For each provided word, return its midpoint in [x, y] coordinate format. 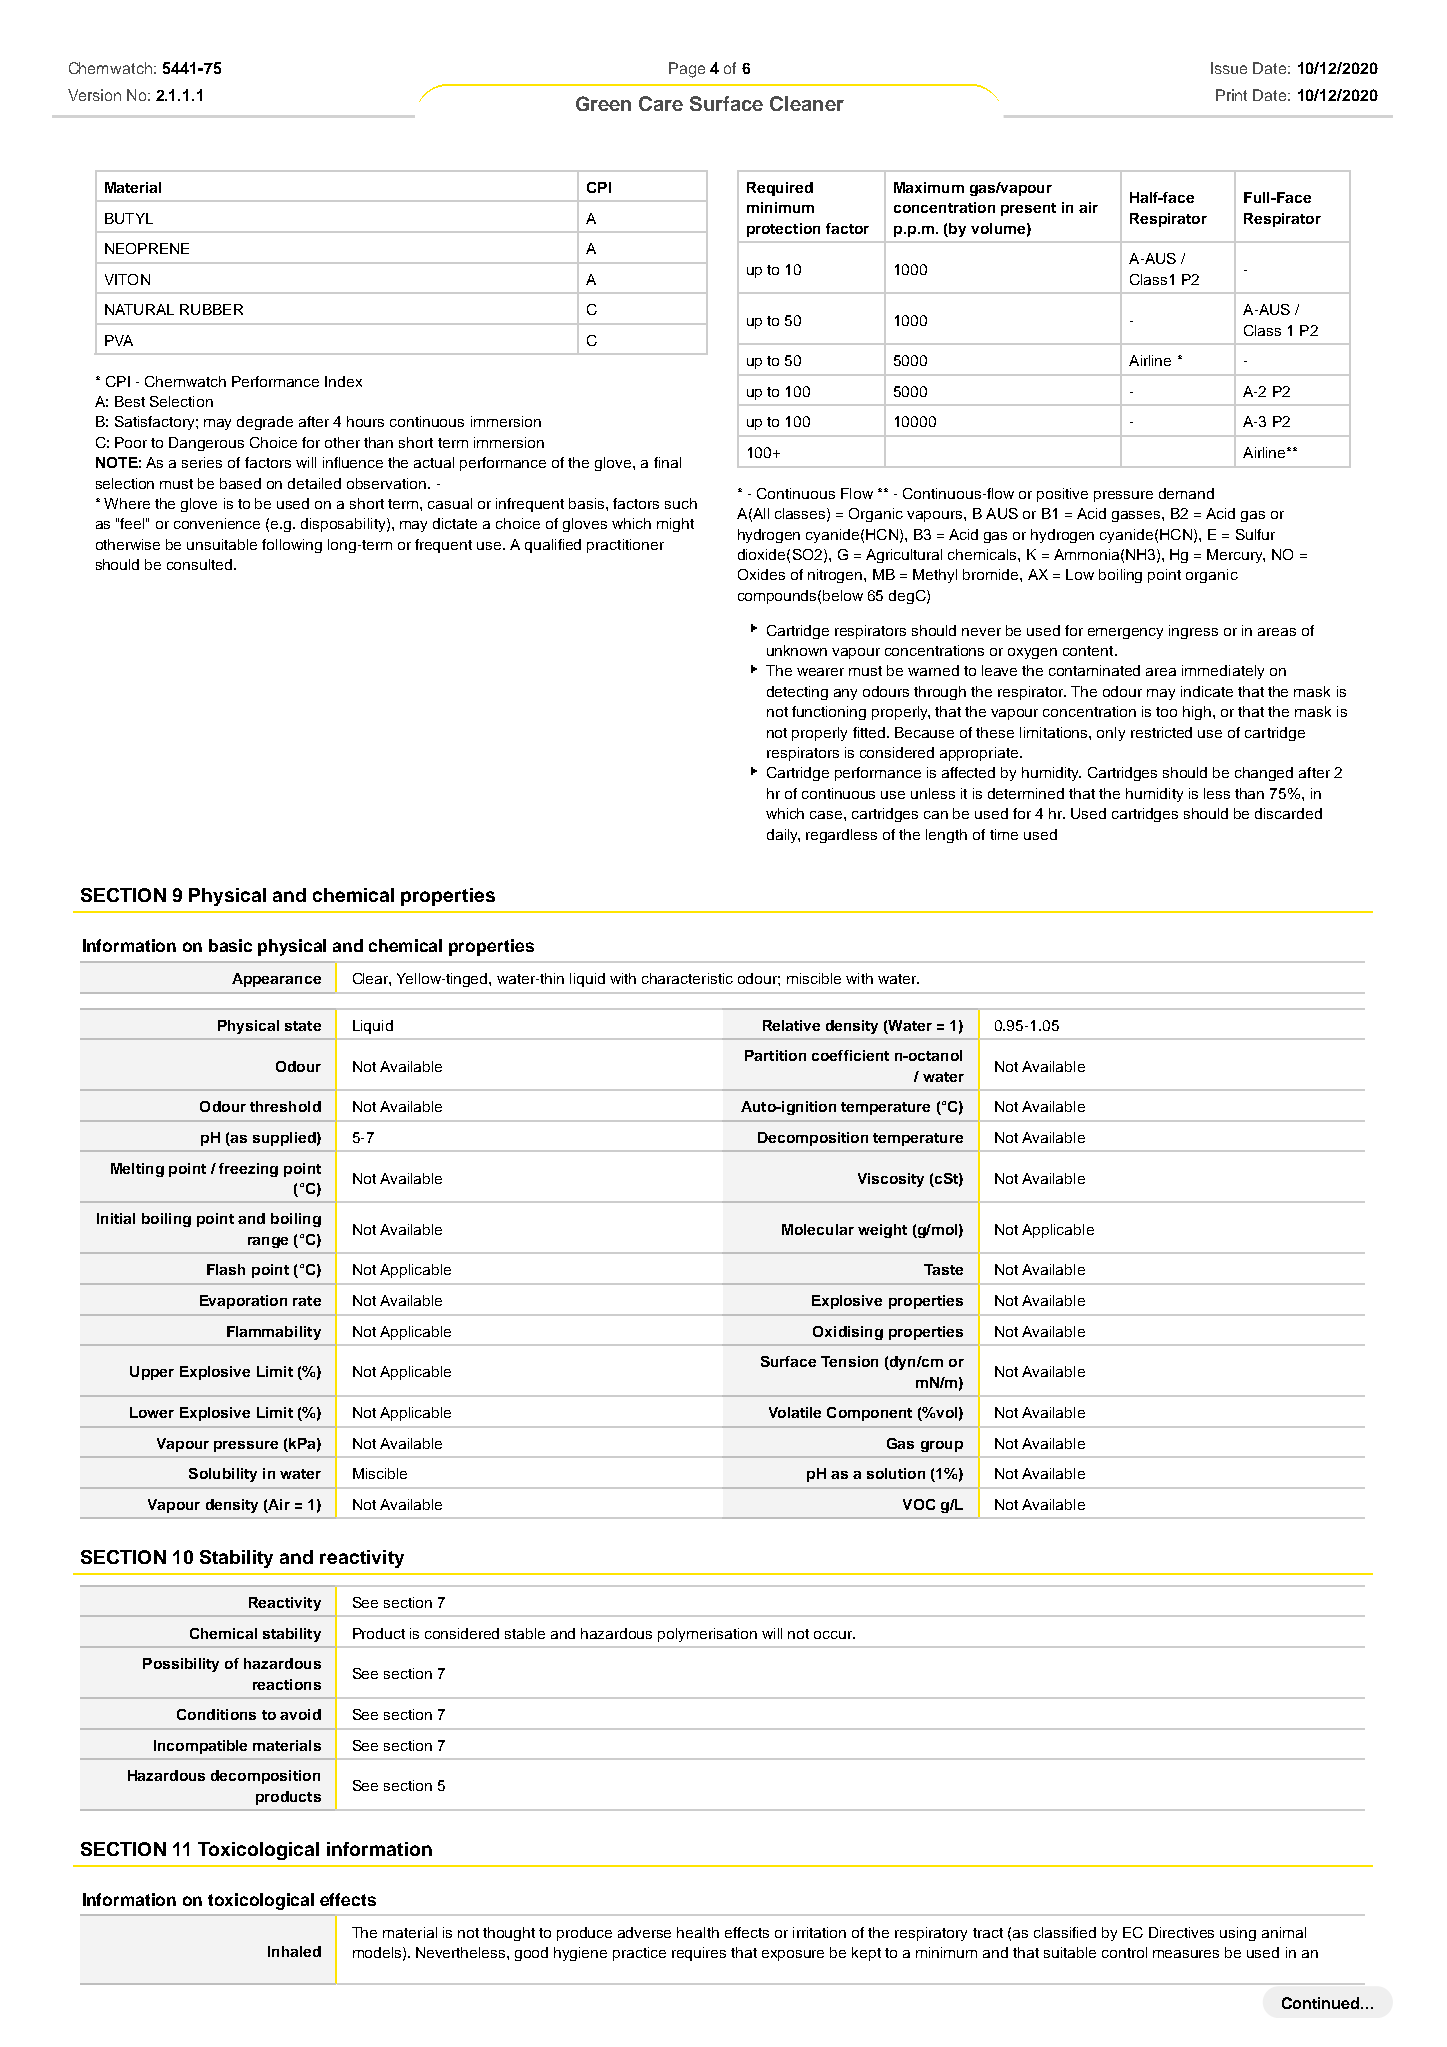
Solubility [223, 1475]
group [942, 1446]
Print [1231, 95]
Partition [775, 1055]
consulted [201, 564]
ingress [1193, 632]
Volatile [795, 1412]
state [303, 1026]
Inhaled [294, 1951]
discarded [1288, 813]
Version [94, 95]
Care [661, 103]
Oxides [761, 574]
